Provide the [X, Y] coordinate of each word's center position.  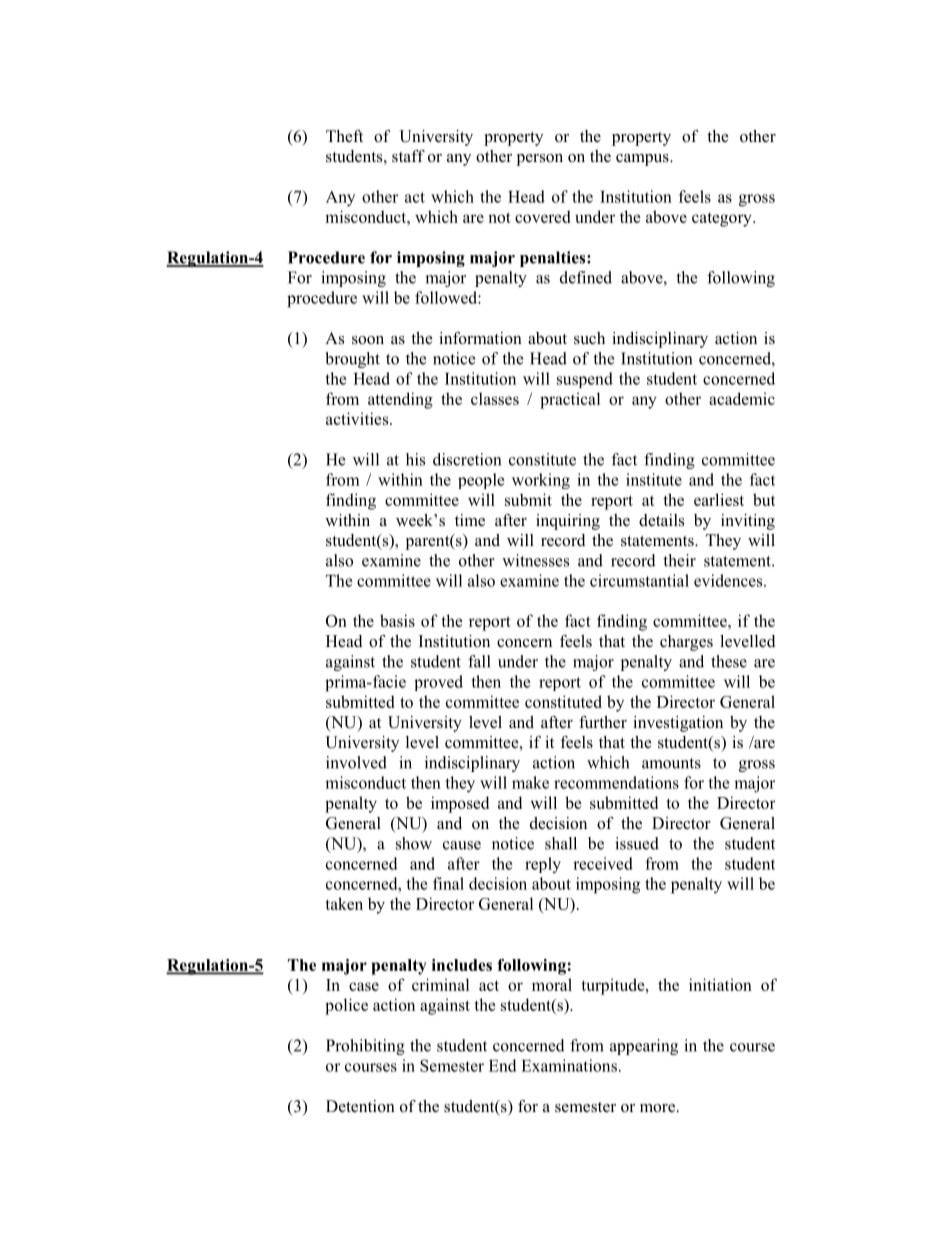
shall [561, 843]
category [723, 219]
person [539, 160]
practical [570, 400]
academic [742, 398]
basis [397, 620]
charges [686, 643]
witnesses [535, 560]
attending [400, 400]
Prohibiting [365, 1047]
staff [408, 156]
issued [637, 843]
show [414, 843]
